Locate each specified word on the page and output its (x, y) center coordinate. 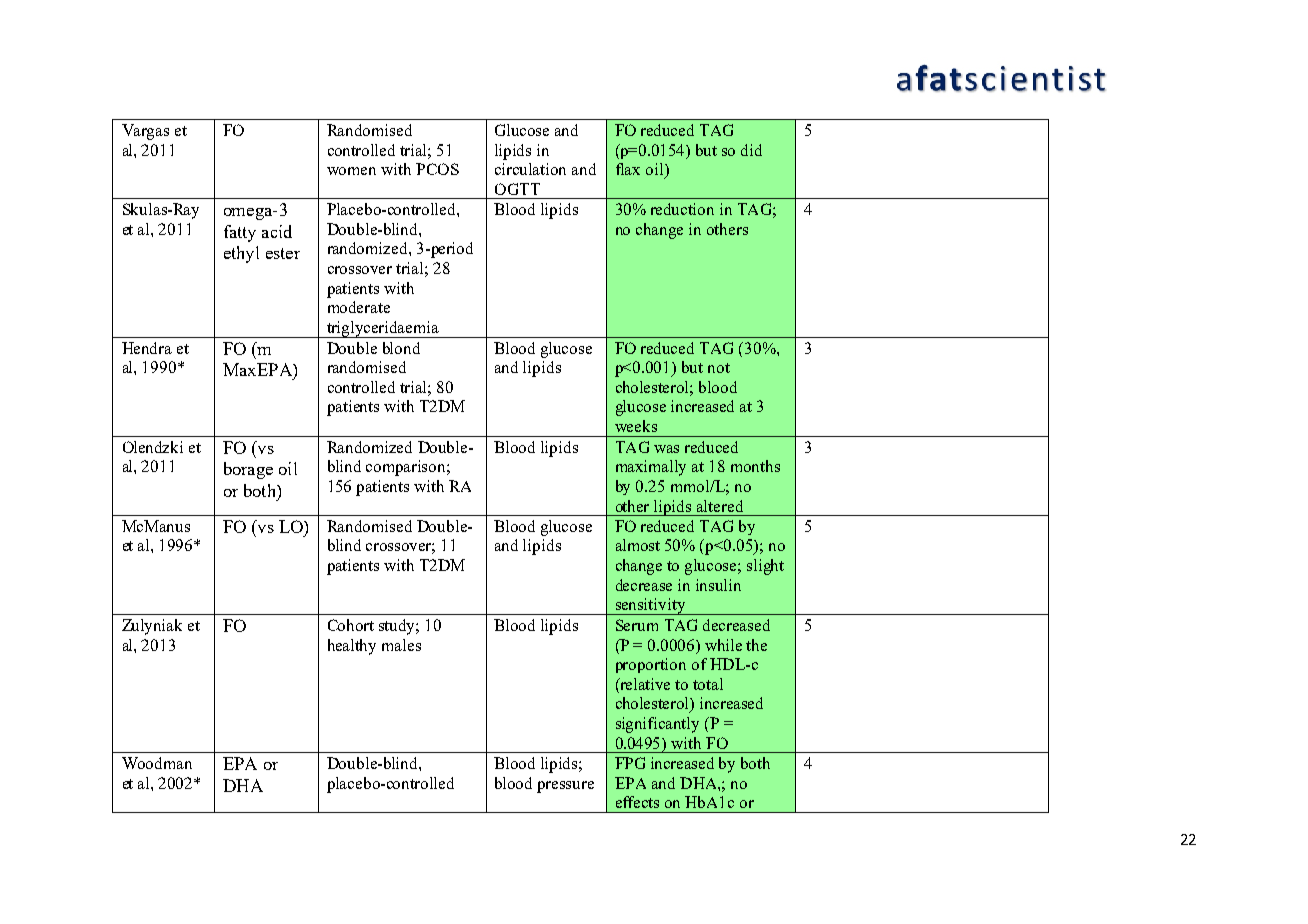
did (751, 150)
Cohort (351, 625)
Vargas (145, 132)
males (401, 645)
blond (401, 348)
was (666, 449)
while (723, 645)
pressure (565, 787)
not (719, 368)
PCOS (437, 169)
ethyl (241, 254)
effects (637, 802)
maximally (651, 468)
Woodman (157, 763)
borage (248, 470)
